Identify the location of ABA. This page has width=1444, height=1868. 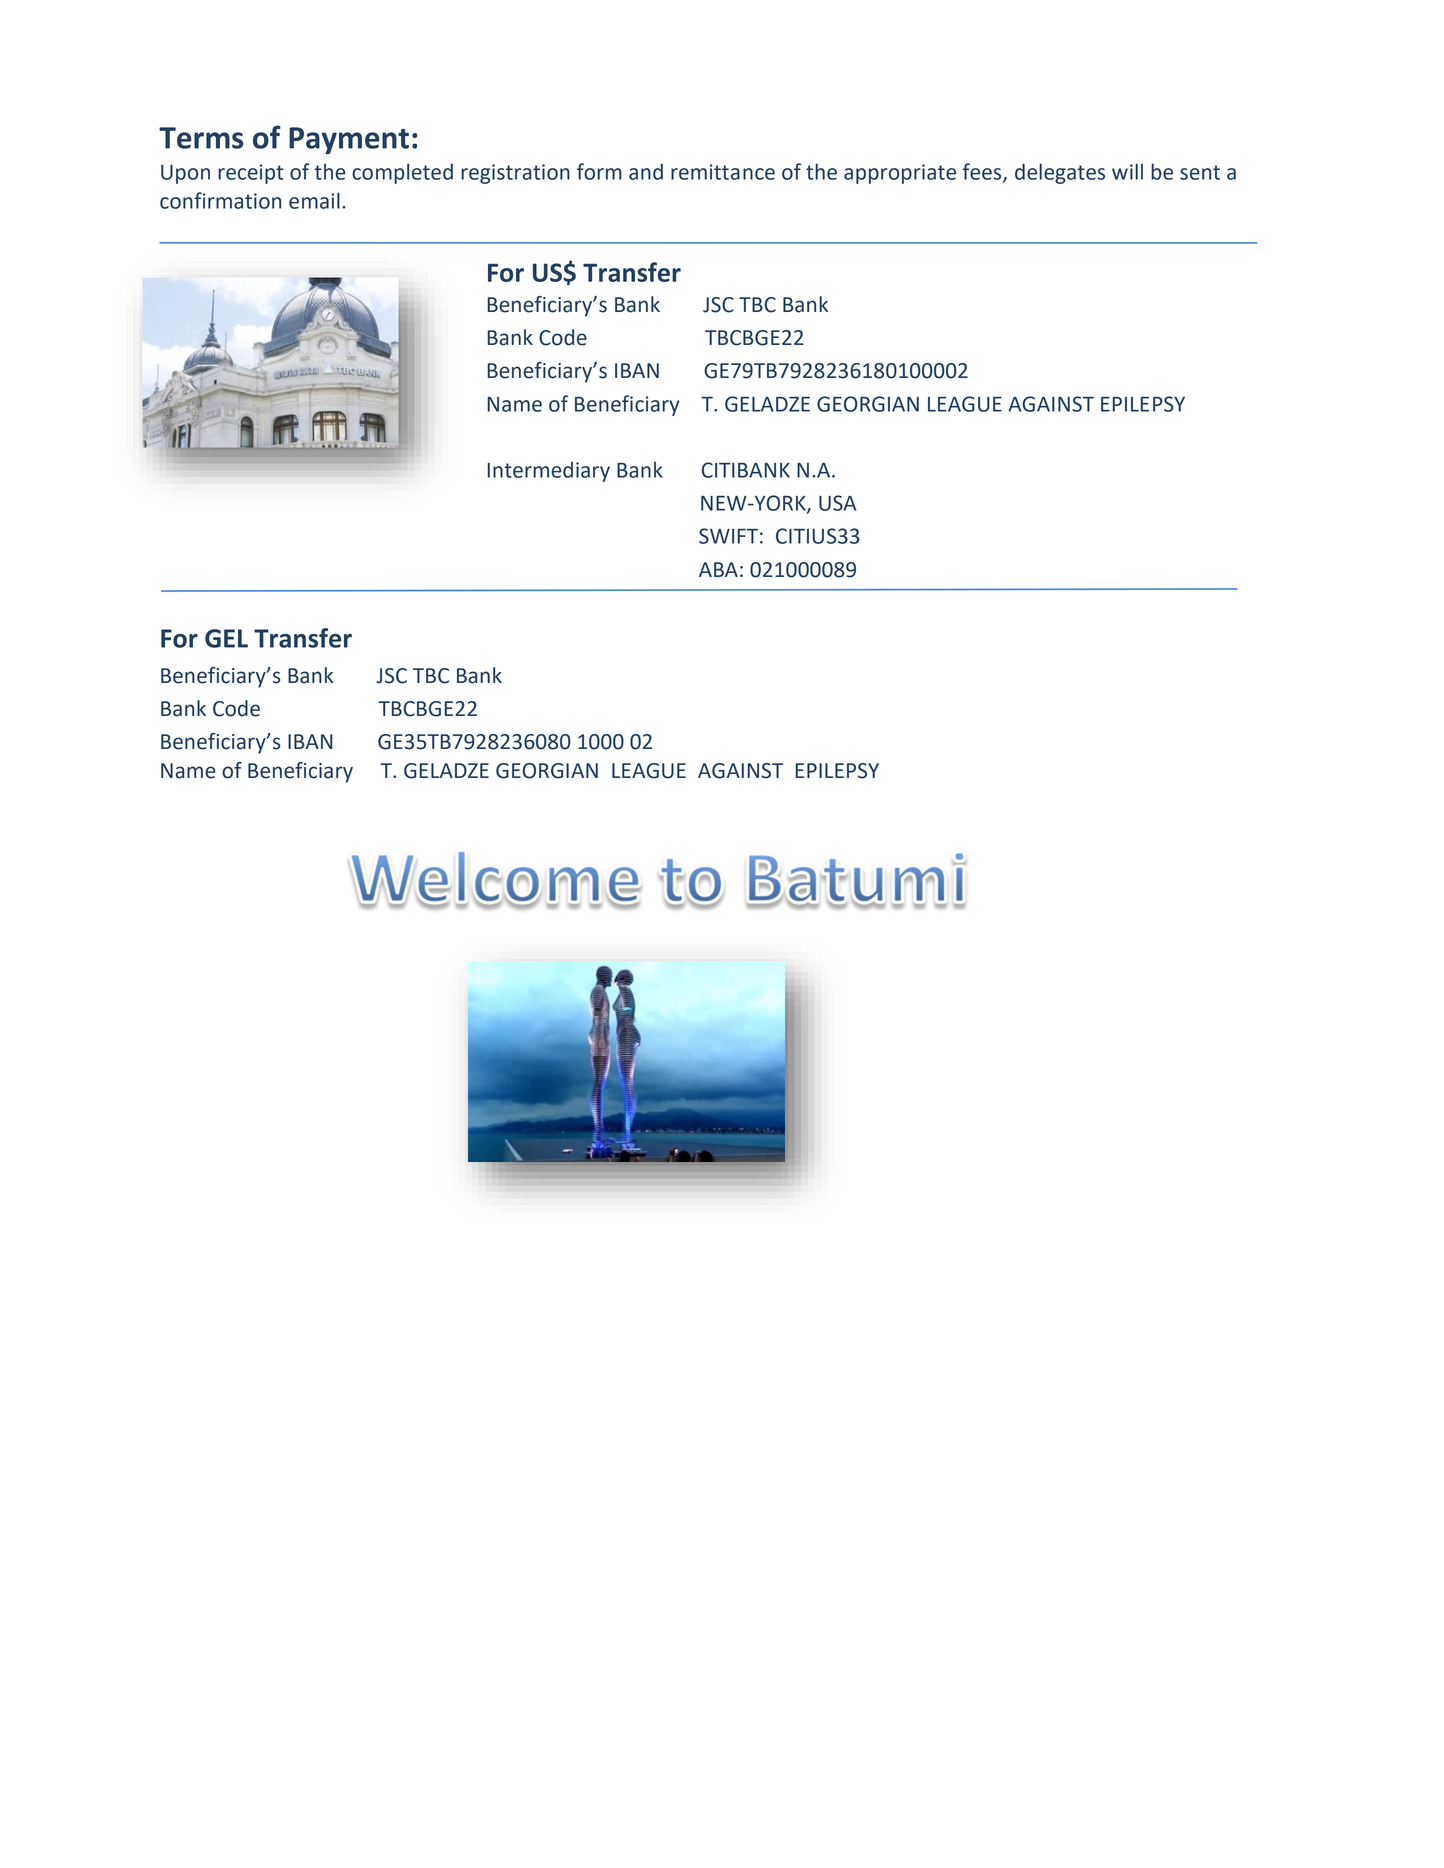
(718, 569).
